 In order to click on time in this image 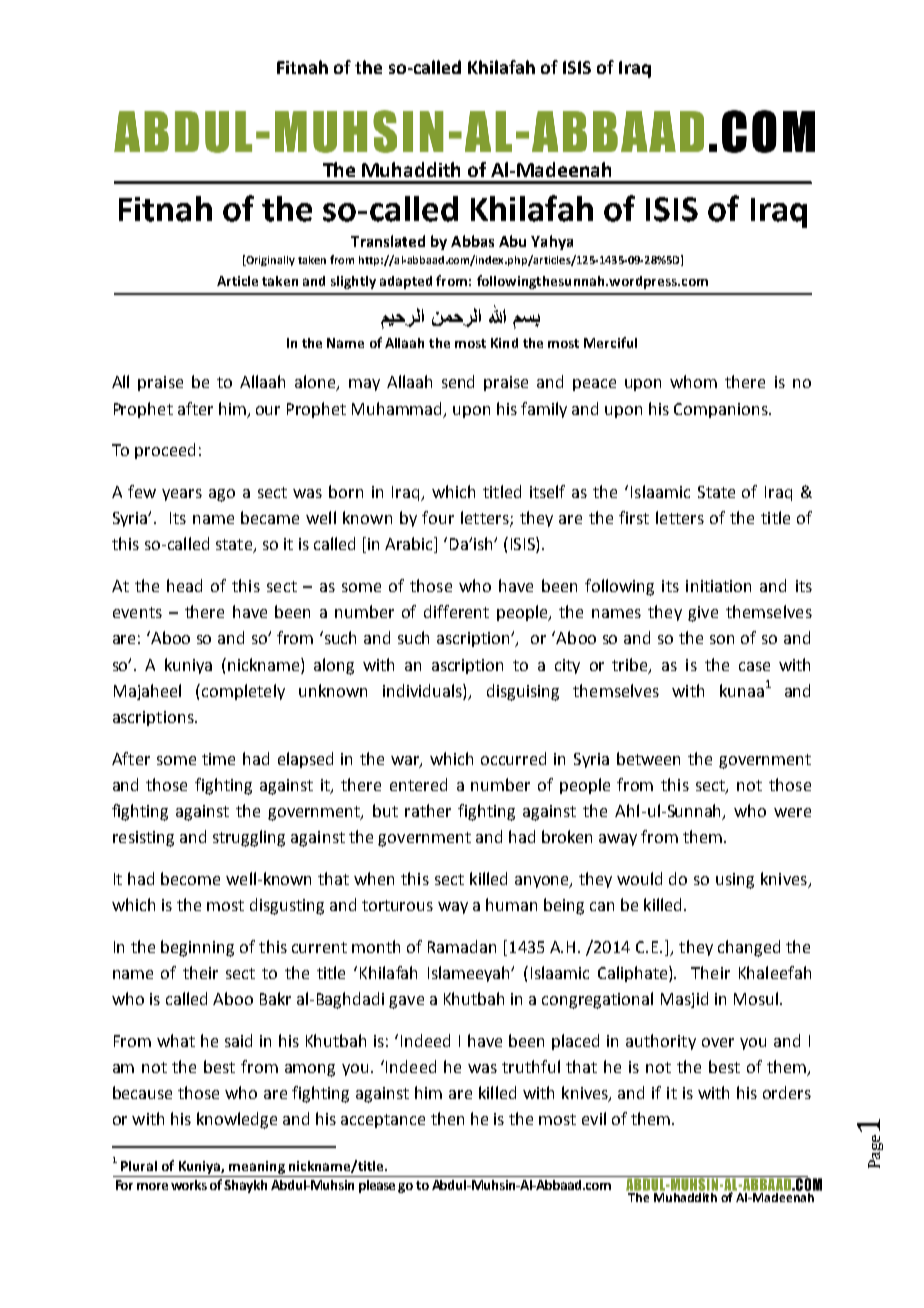, I will do `click(218, 759)`.
